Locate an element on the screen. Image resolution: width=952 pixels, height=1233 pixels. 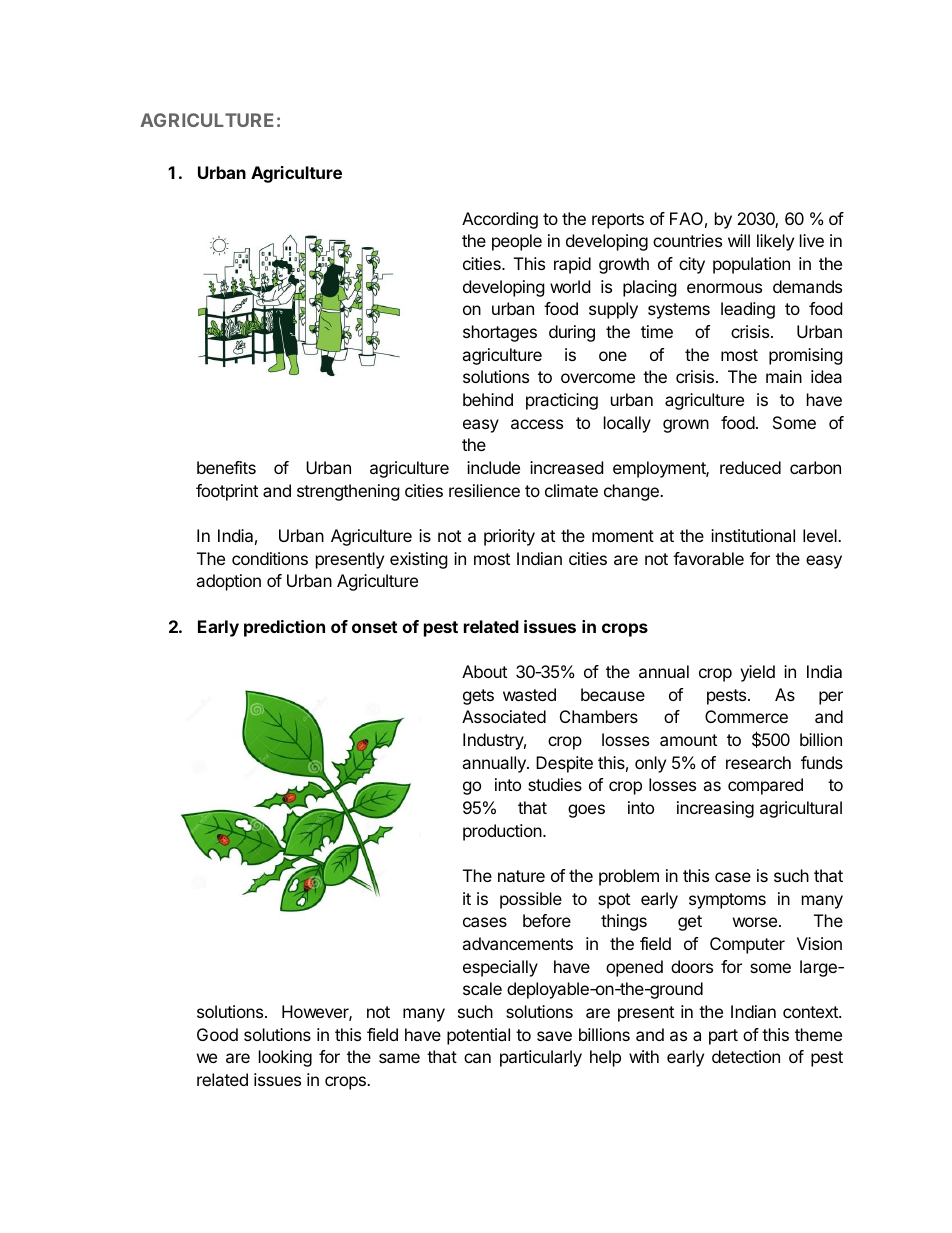
strengthening is located at coordinates (348, 492).
